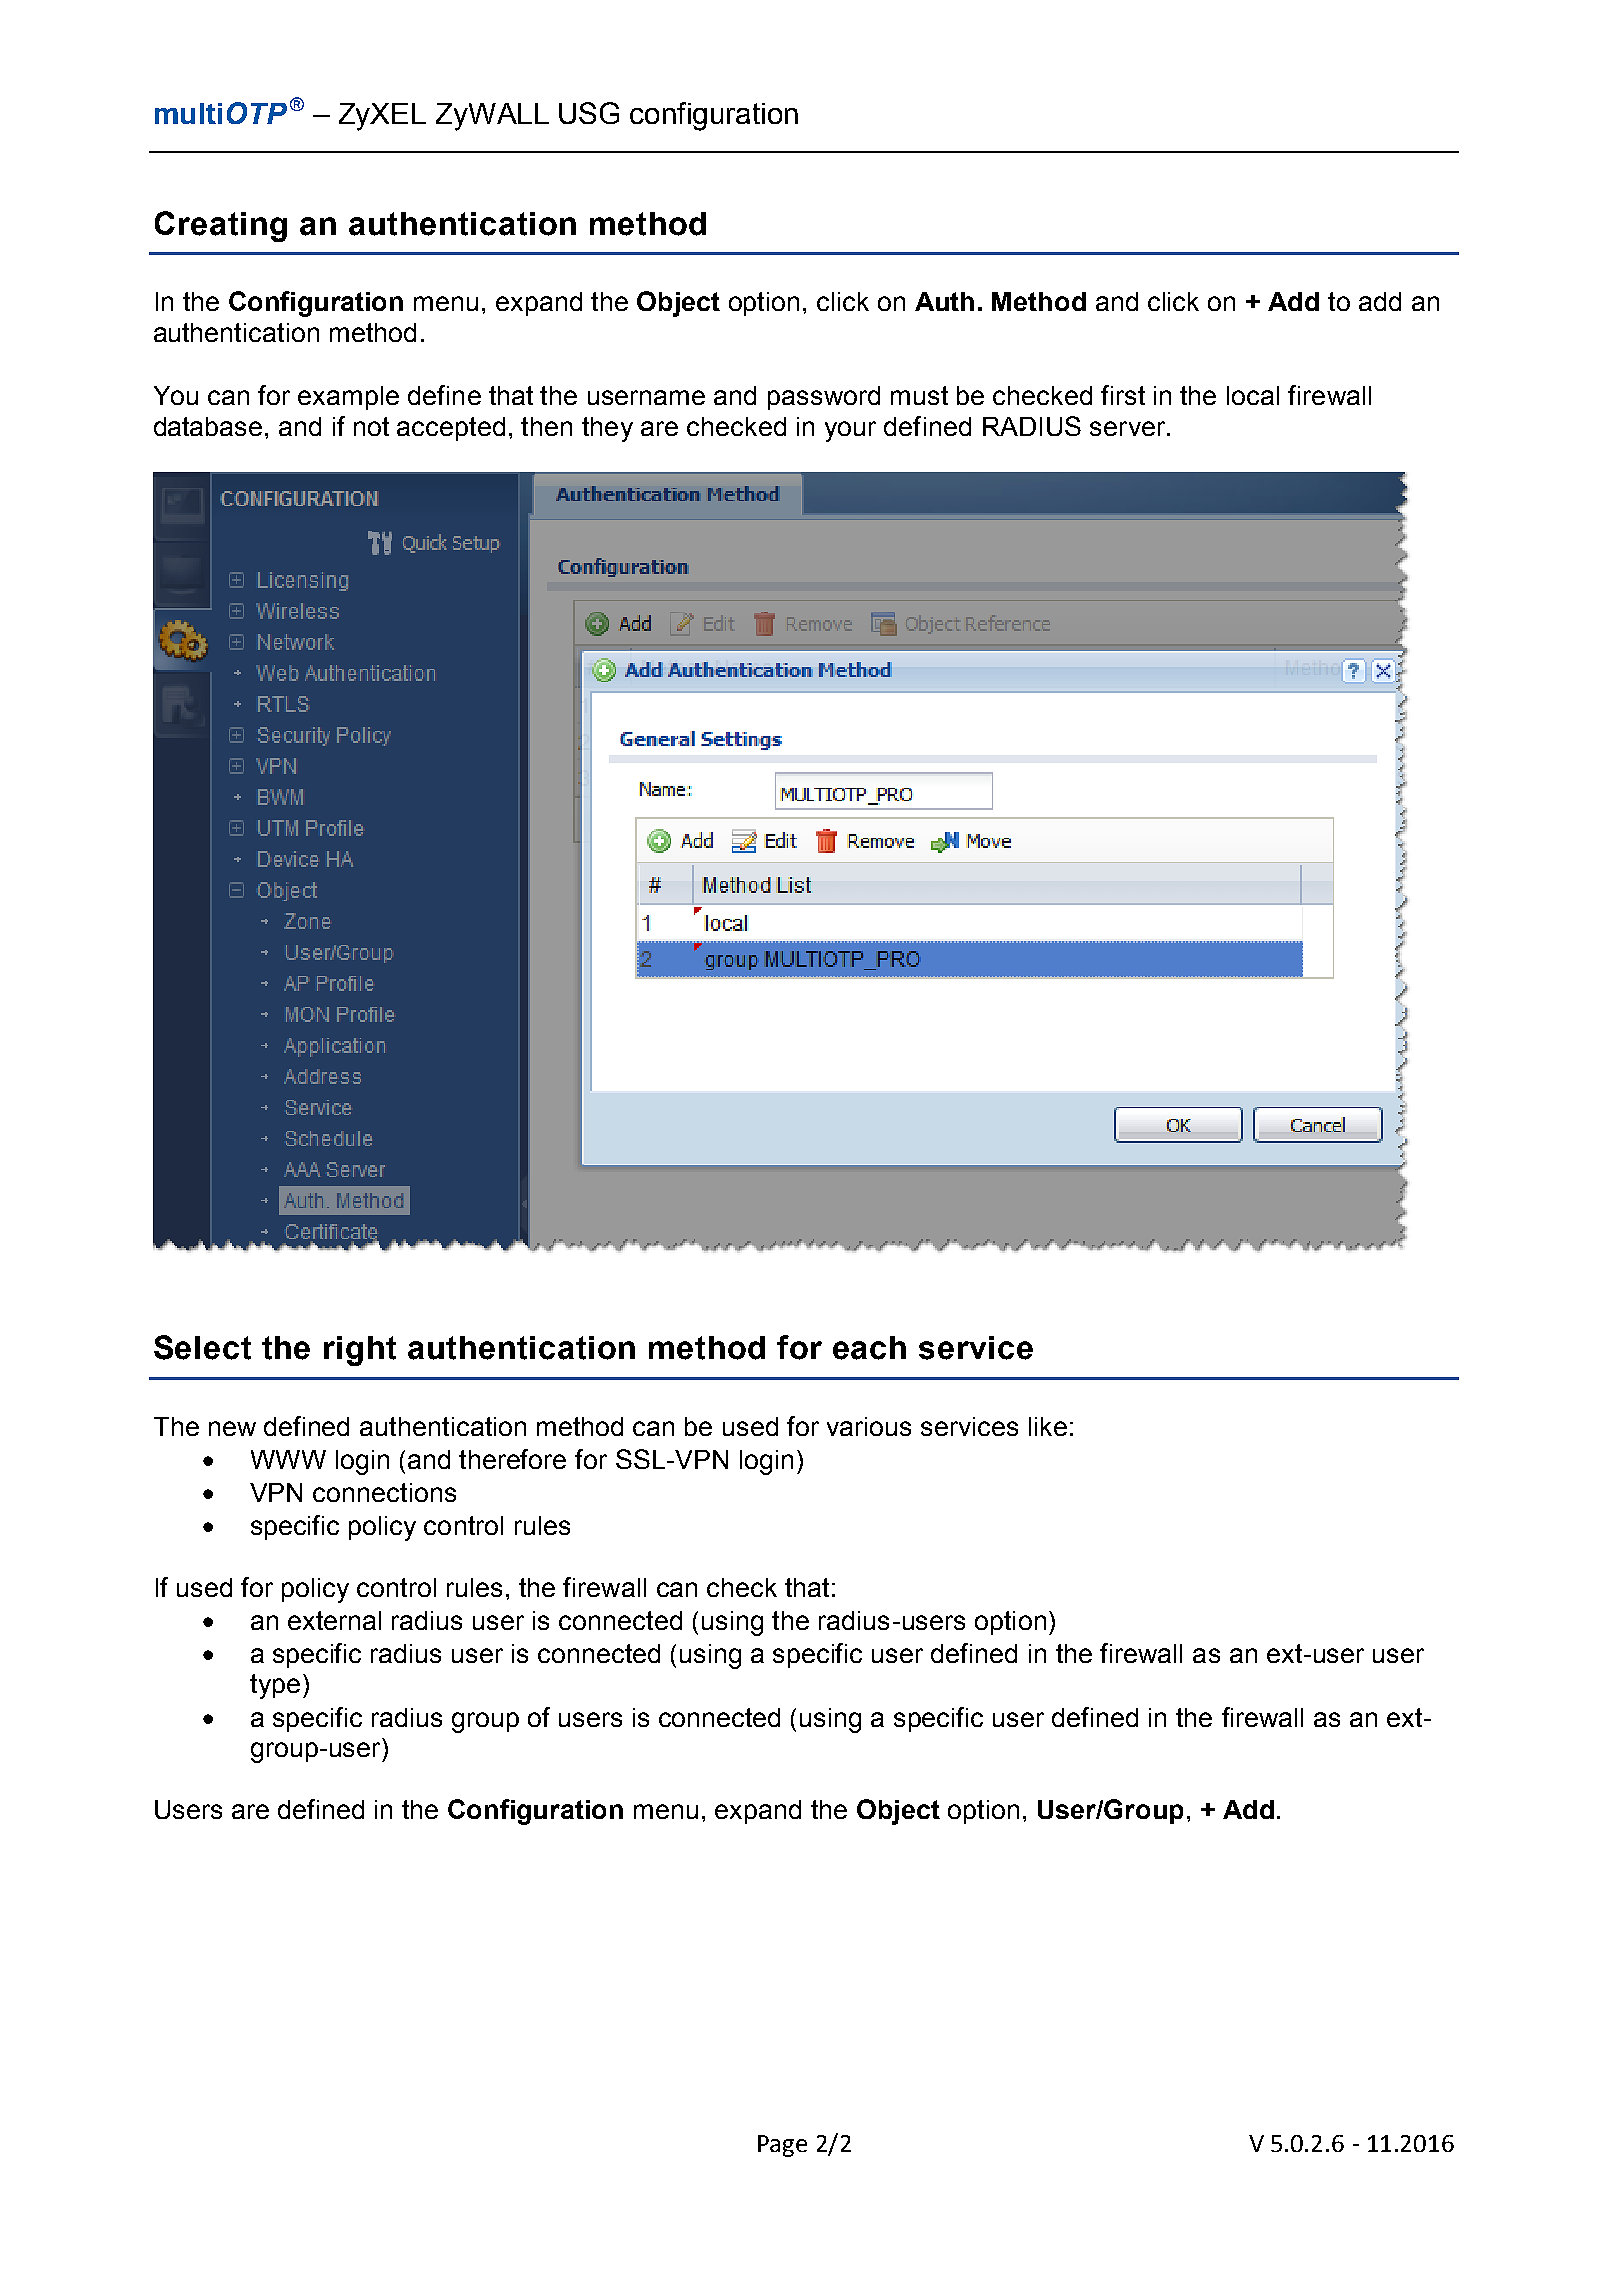 The height and width of the screenshot is (2274, 1608). What do you see at coordinates (1048, 1426) in the screenshot?
I see `like` at bounding box center [1048, 1426].
